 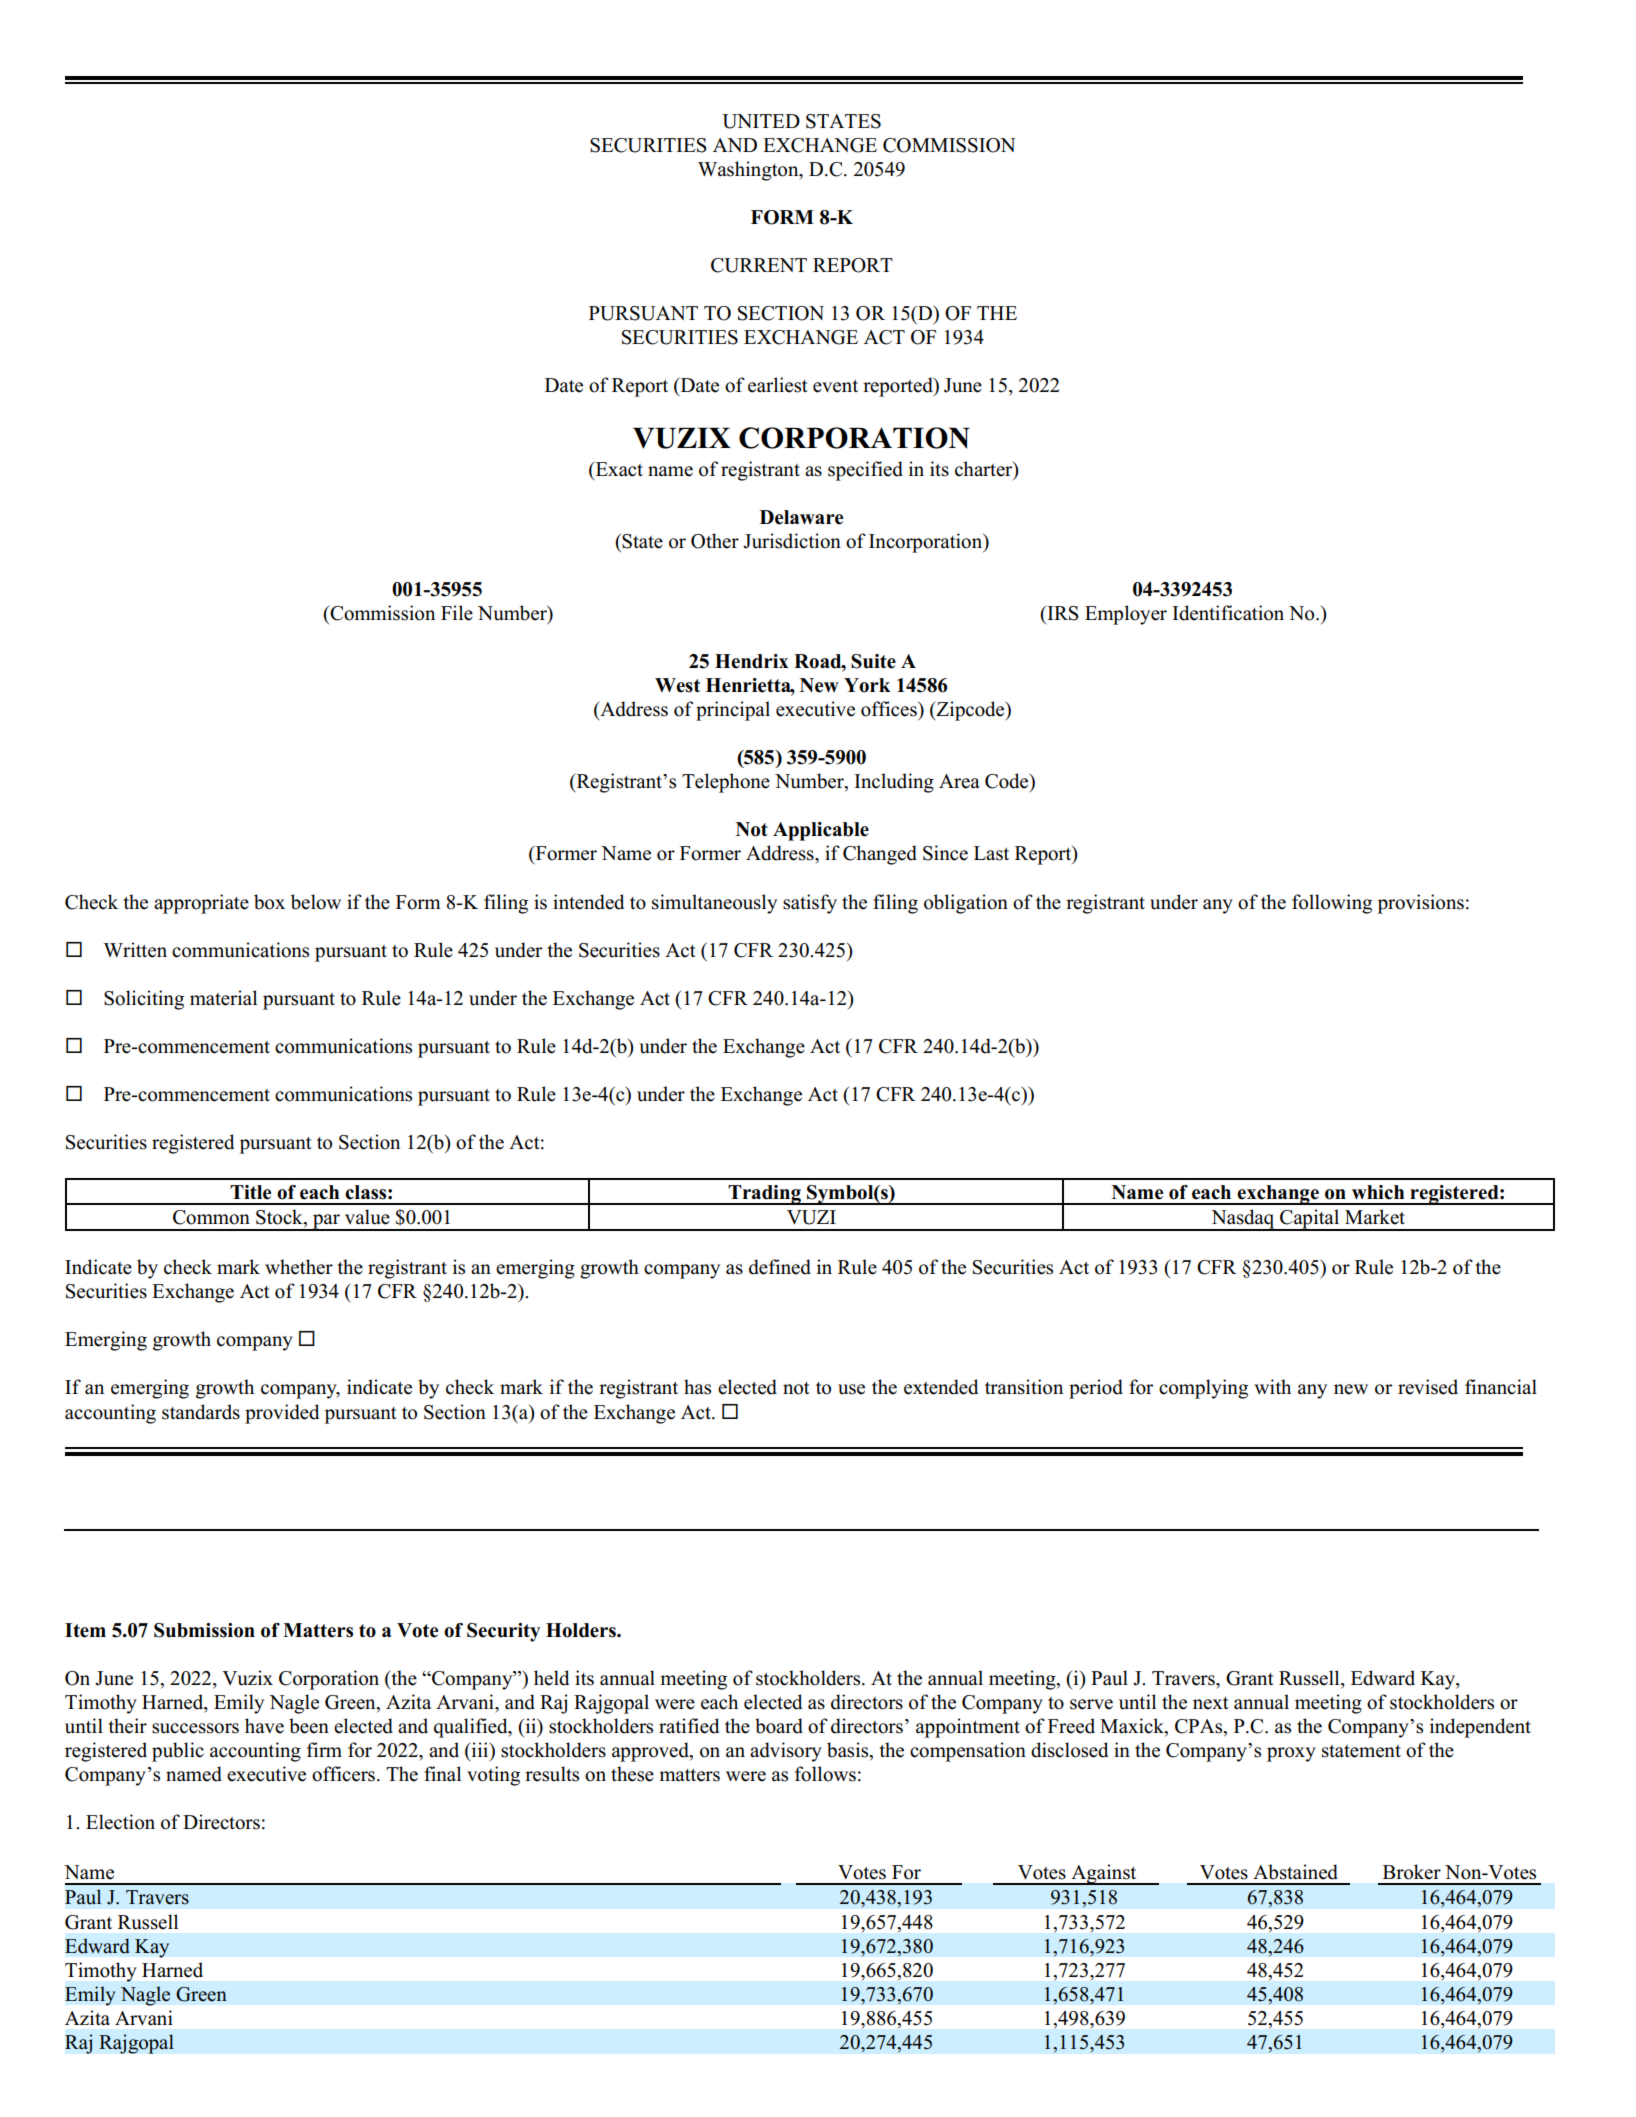 What do you see at coordinates (835, 386) in the image?
I see `event` at bounding box center [835, 386].
